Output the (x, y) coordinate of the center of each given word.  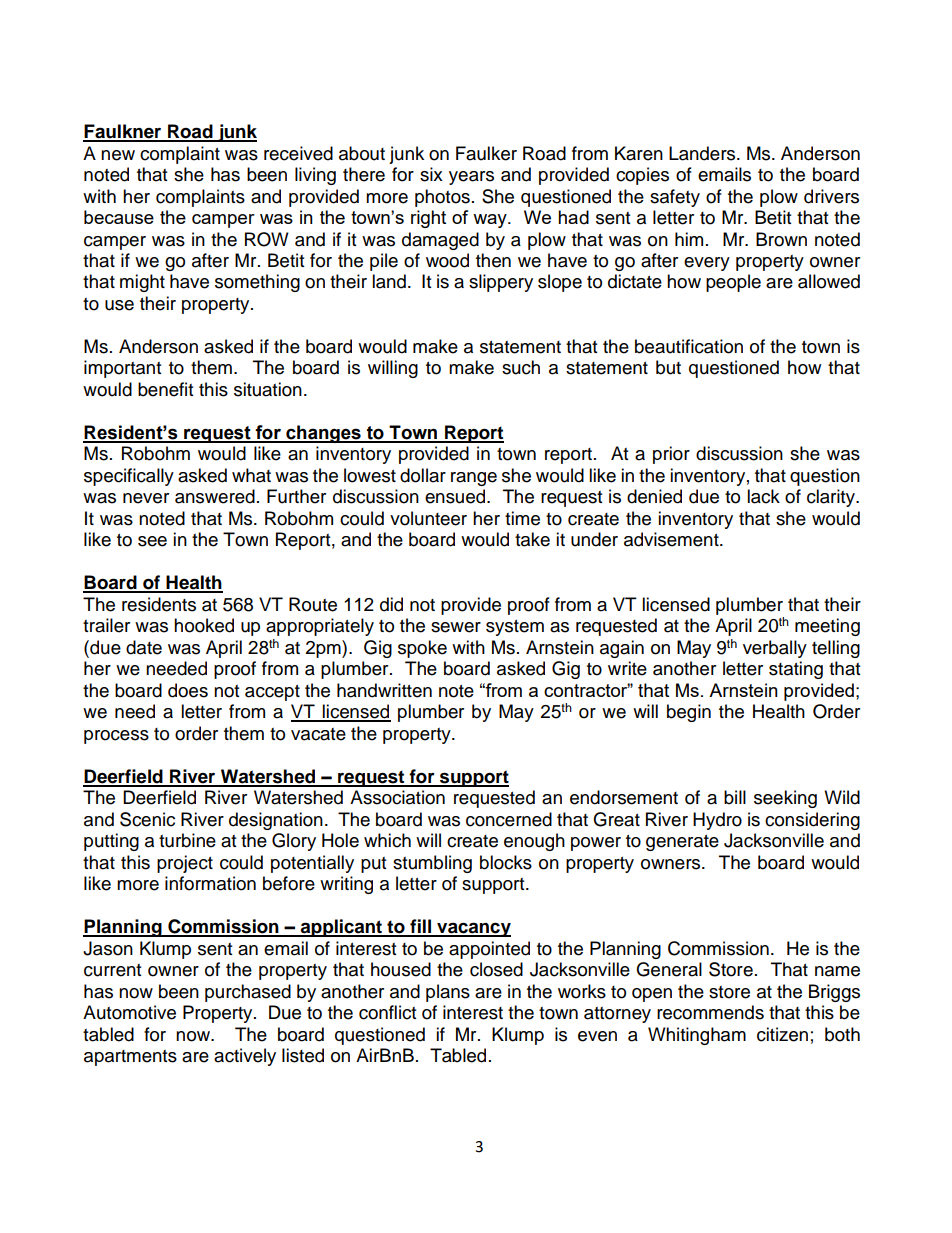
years (471, 178)
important (122, 369)
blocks (506, 862)
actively (245, 1057)
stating (796, 670)
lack (763, 496)
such (521, 367)
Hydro (717, 821)
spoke (422, 649)
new (118, 155)
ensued (456, 496)
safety (675, 198)
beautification (689, 346)
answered (215, 496)
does (188, 690)
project (185, 864)
